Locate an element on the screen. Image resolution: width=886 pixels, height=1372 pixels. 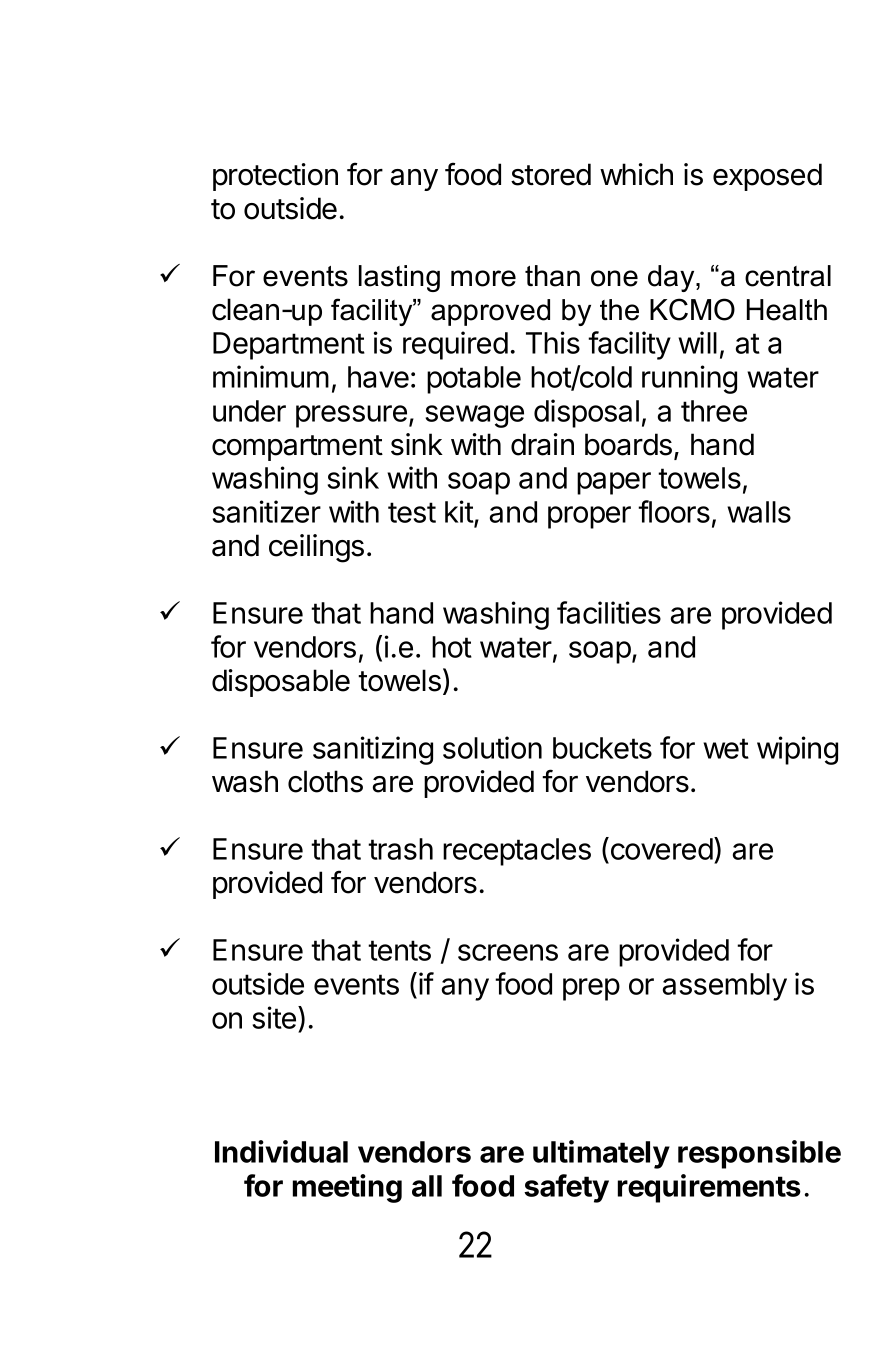
stored is located at coordinates (551, 174).
